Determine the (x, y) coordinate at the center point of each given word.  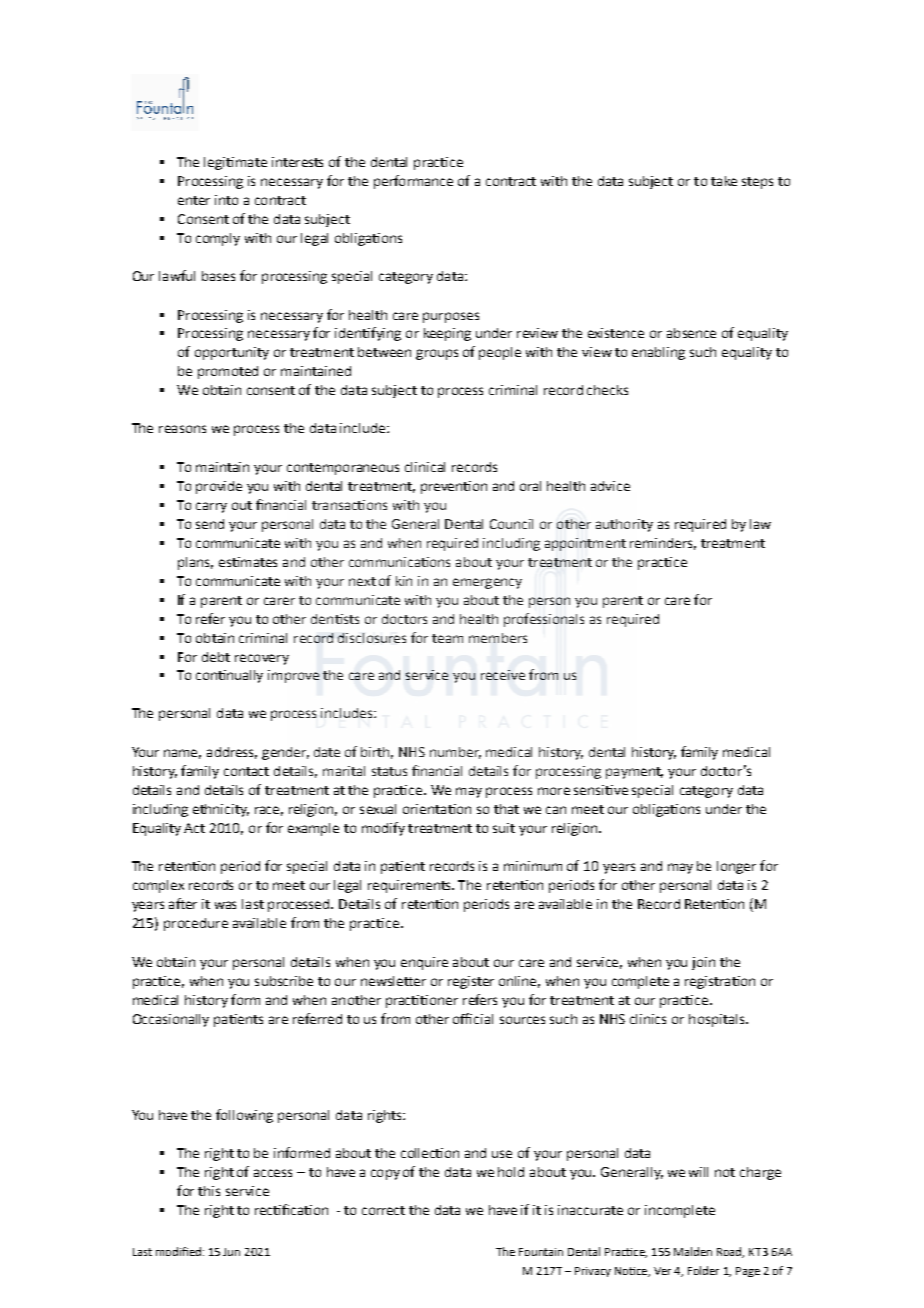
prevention (454, 487)
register (471, 982)
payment (634, 773)
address (232, 753)
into (226, 200)
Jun (231, 1252)
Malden (693, 1251)
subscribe (284, 981)
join (703, 963)
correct (383, 1210)
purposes (451, 317)
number (455, 753)
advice (610, 486)
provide (219, 487)
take (724, 181)
